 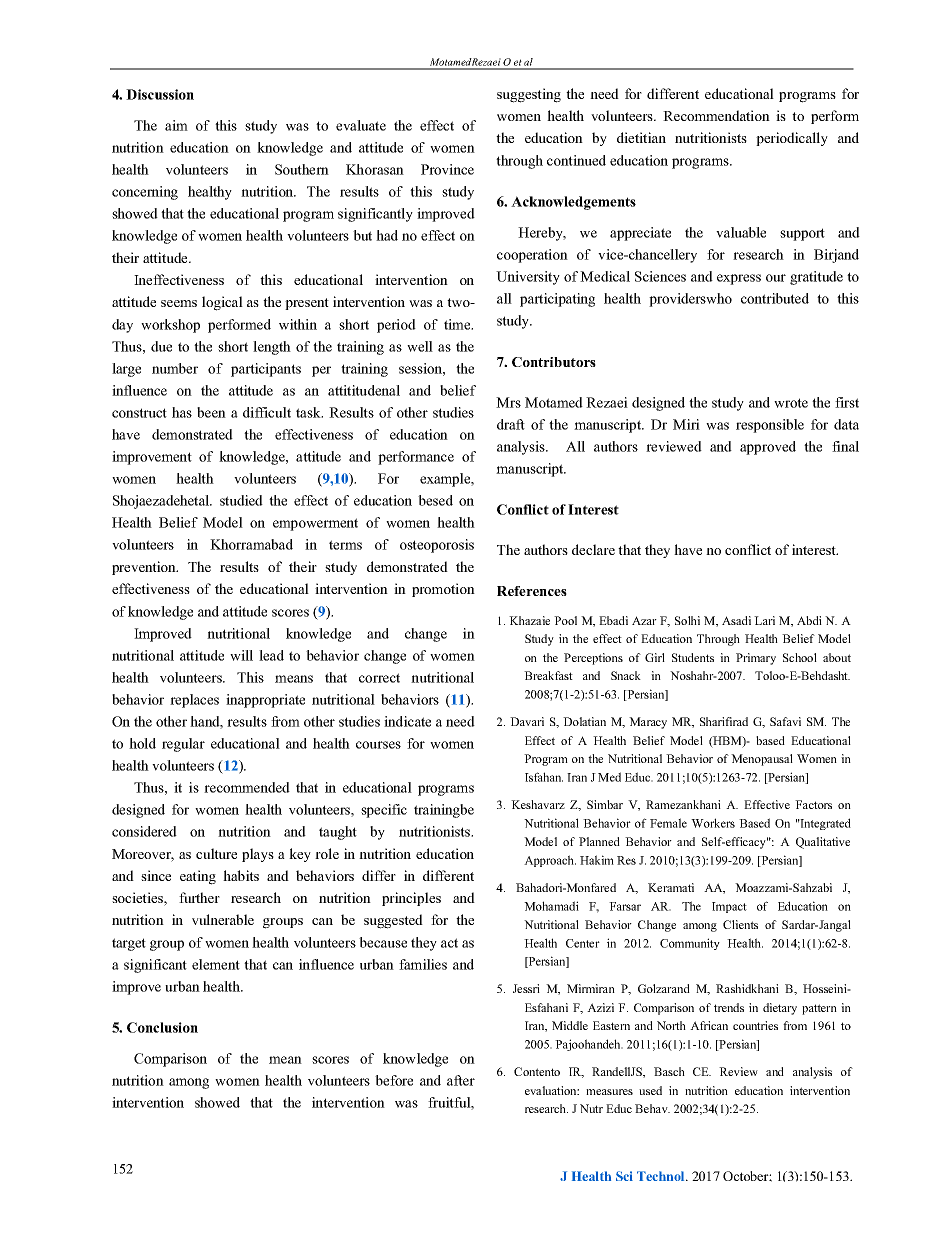 What do you see at coordinates (716, 115) in the screenshot?
I see `Recommendation` at bounding box center [716, 115].
